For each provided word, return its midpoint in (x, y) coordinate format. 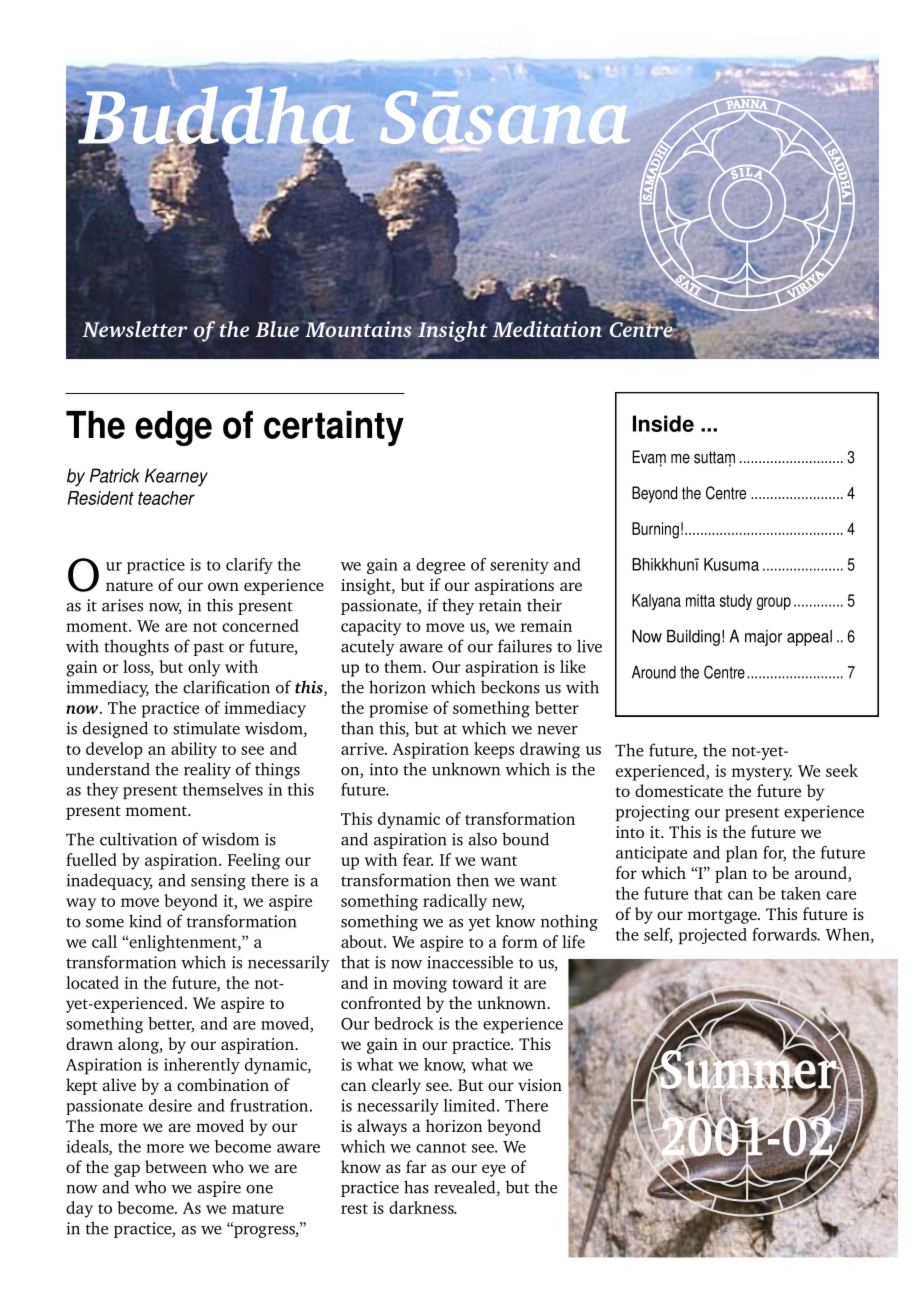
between (176, 1166)
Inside (663, 423)
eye (494, 1170)
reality (207, 770)
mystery (762, 774)
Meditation (547, 329)
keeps (494, 750)
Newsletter (134, 329)
